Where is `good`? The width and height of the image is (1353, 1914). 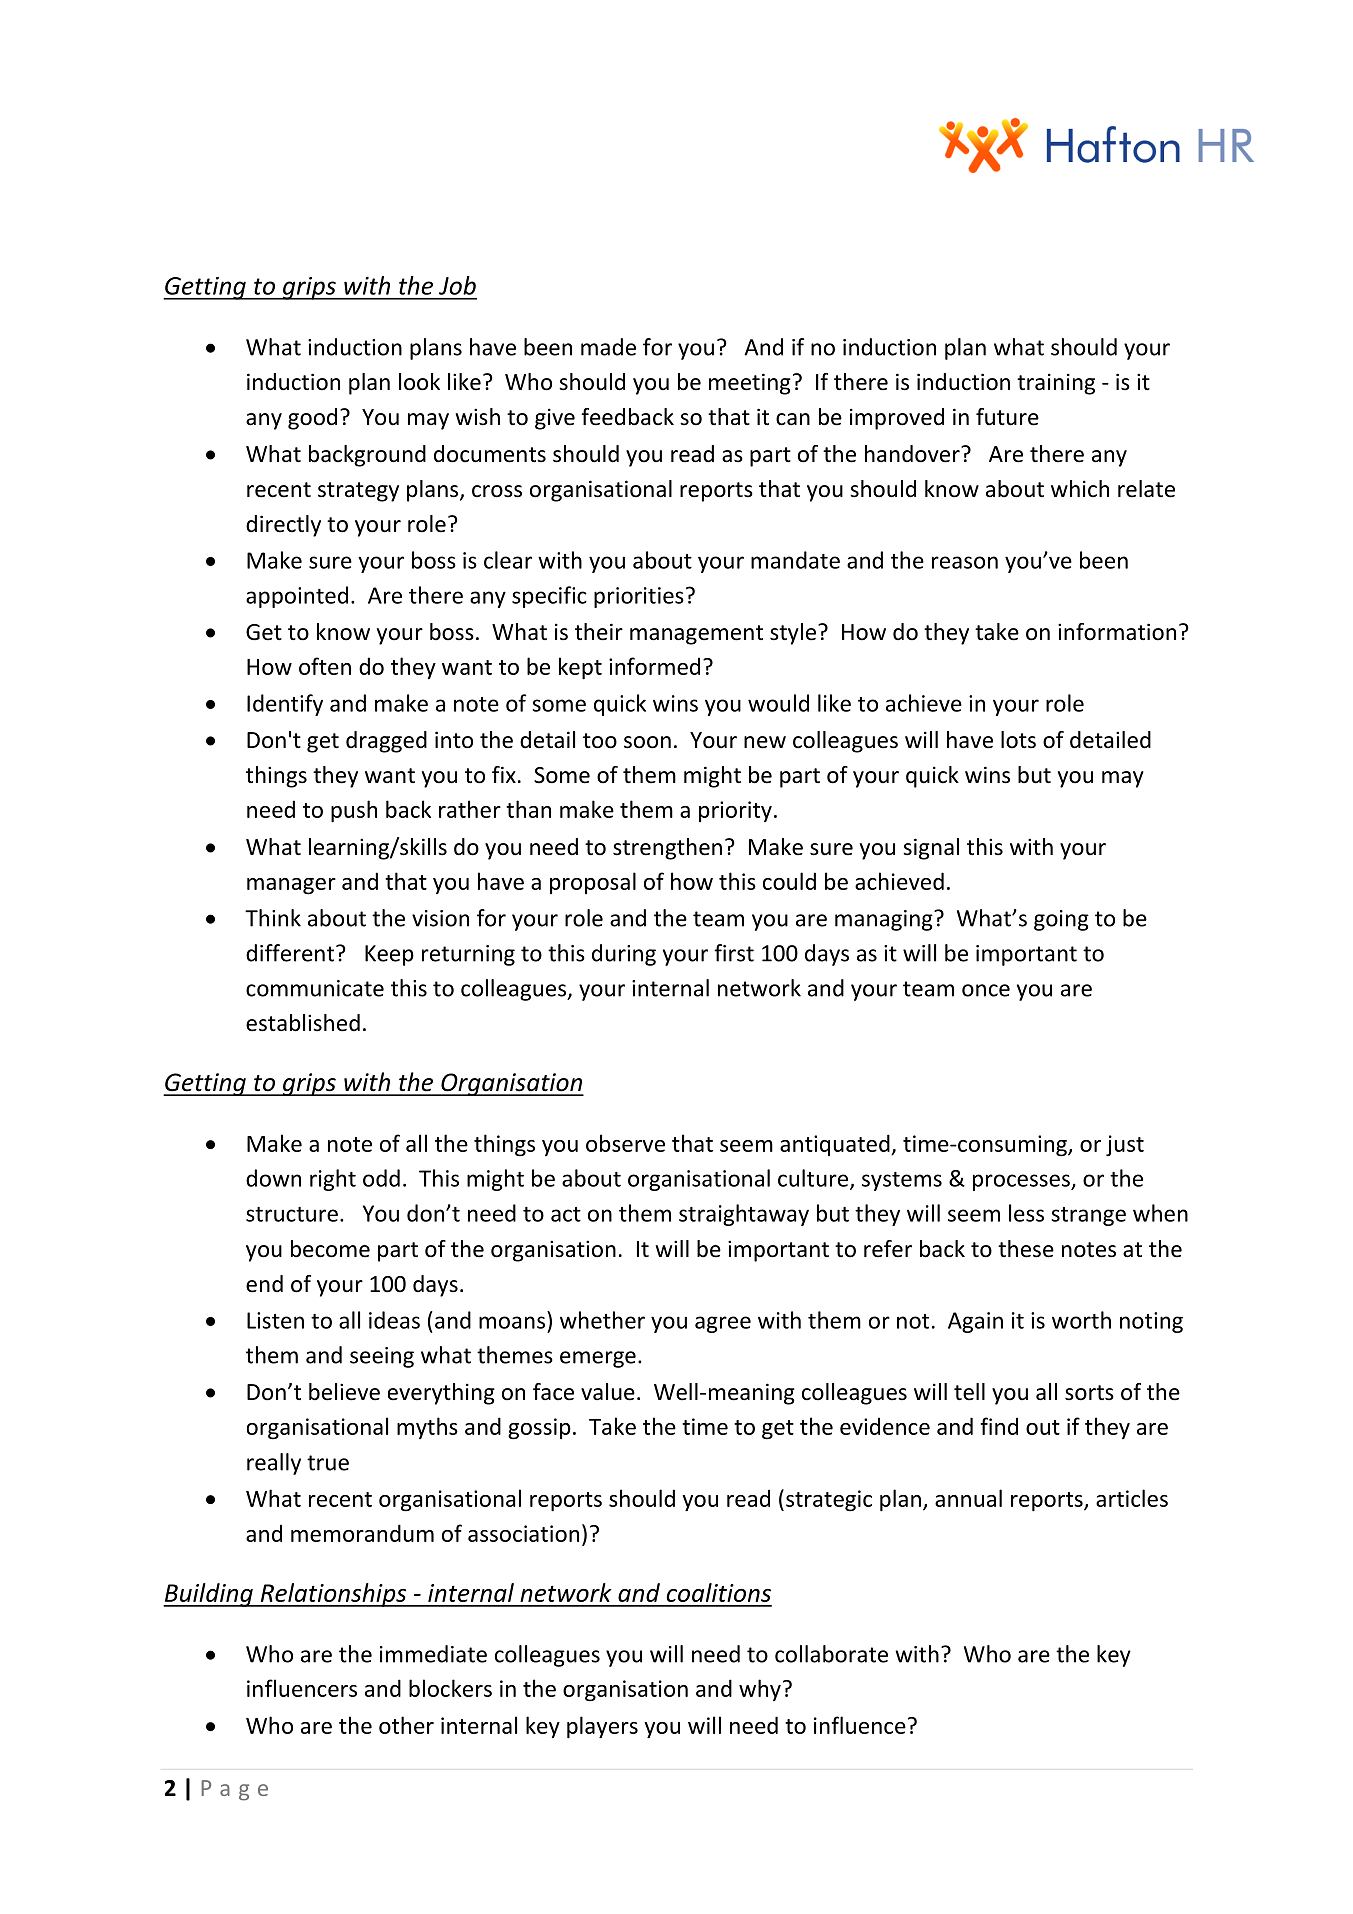
good is located at coordinates (312, 419).
